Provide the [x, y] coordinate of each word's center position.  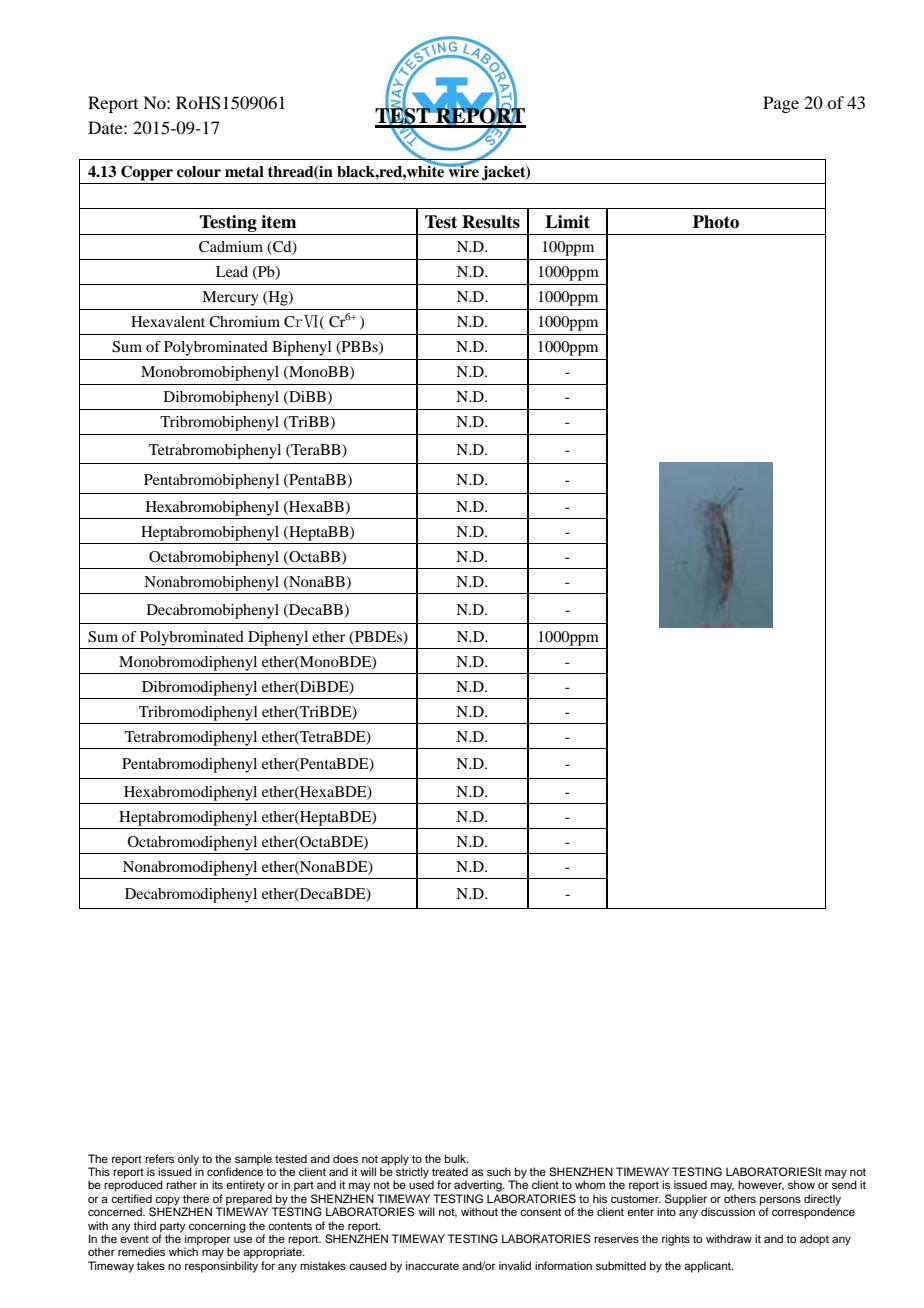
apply [395, 1161]
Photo [716, 222]
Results [491, 222]
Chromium [244, 322]
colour [199, 172]
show [801, 1184]
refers [159, 1158]
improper [207, 1241]
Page [781, 104]
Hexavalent [168, 321]
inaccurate [432, 1265]
